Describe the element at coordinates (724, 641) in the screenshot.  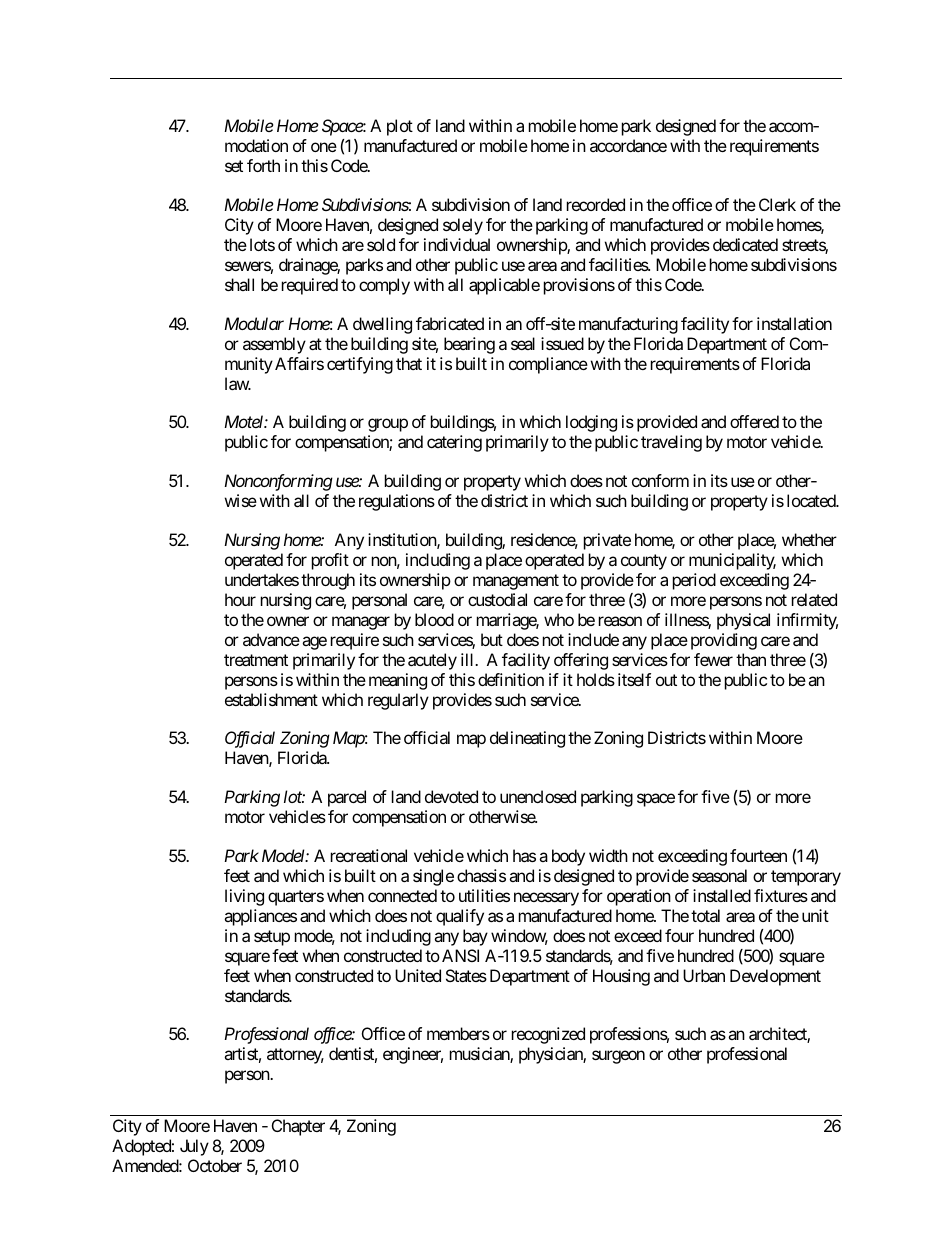
I see `providing` at that location.
